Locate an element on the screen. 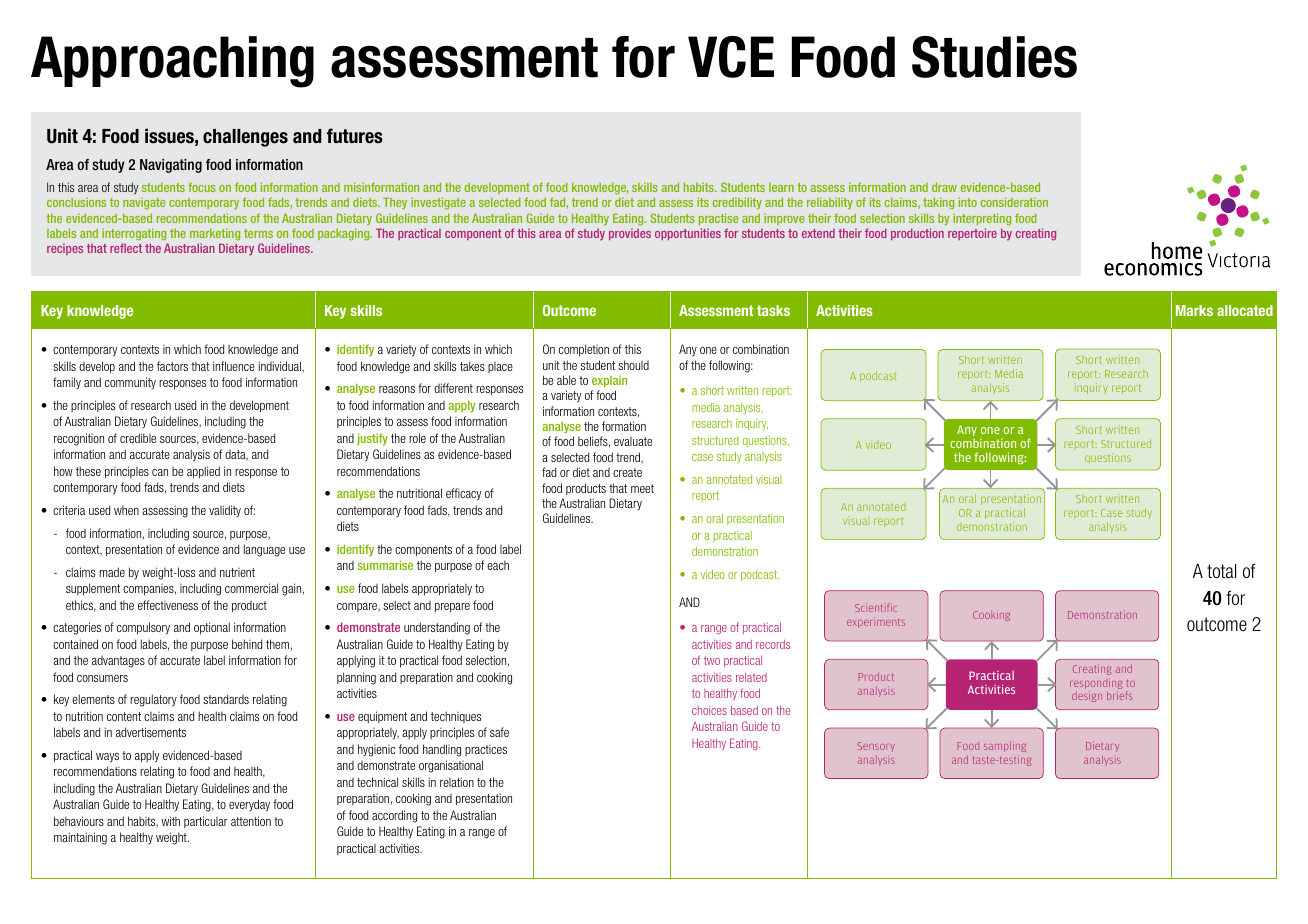 The height and width of the screenshot is (924, 1308). particular is located at coordinates (206, 822).
